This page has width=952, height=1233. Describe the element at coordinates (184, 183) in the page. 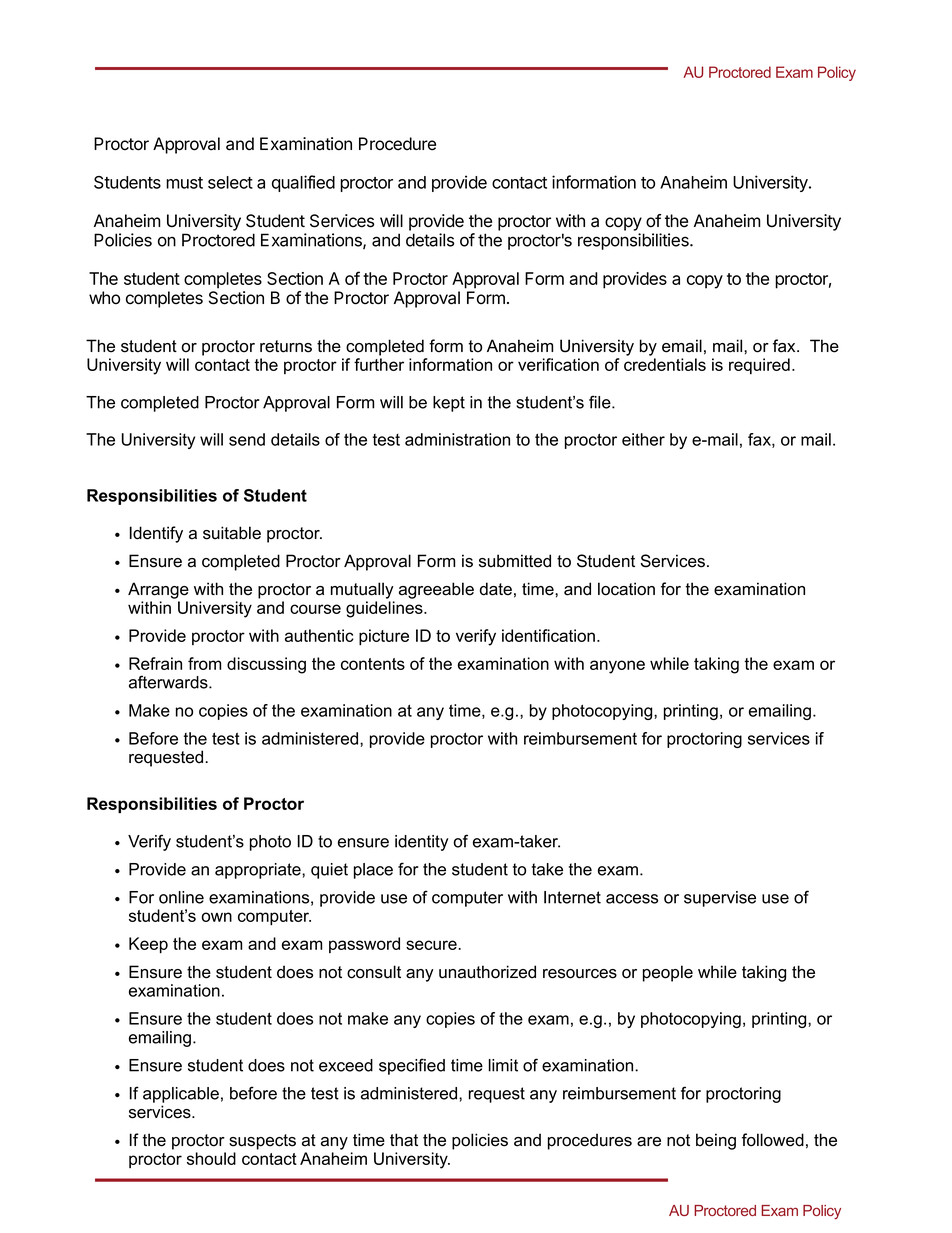

I see `must` at that location.
